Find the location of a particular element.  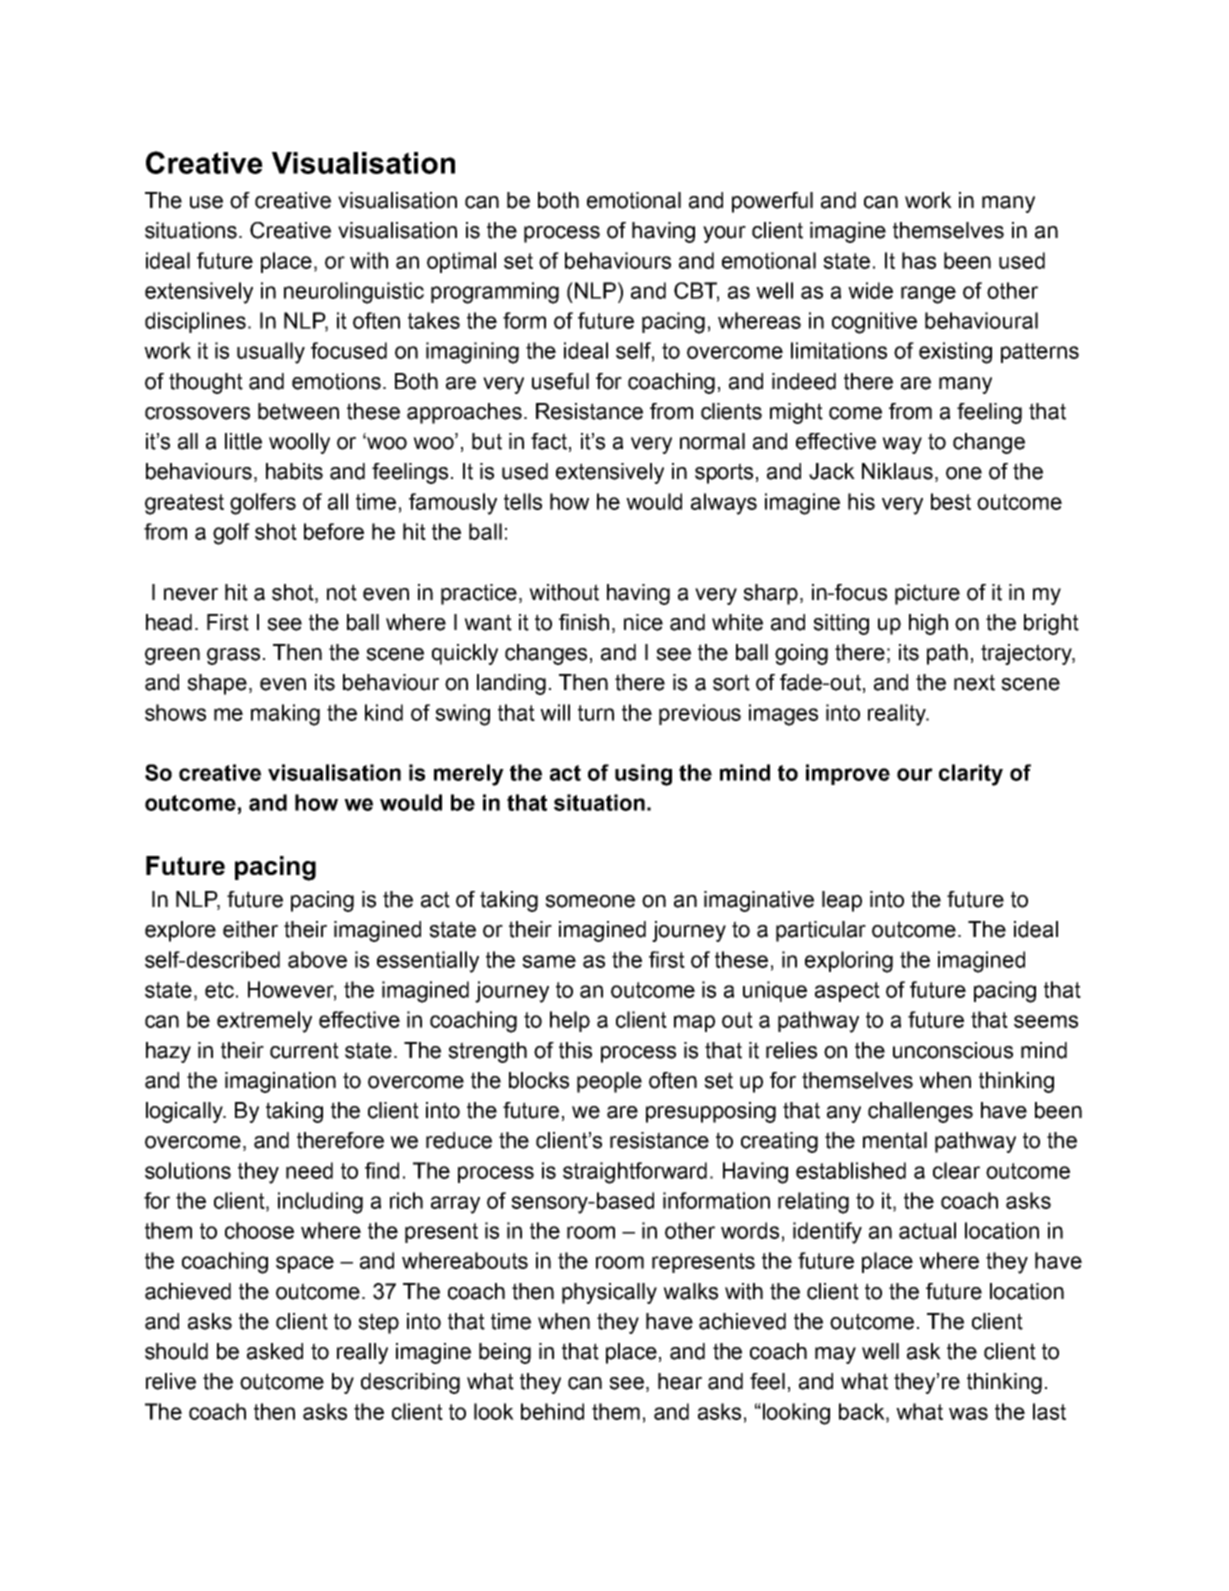

hear is located at coordinates (680, 1381).
